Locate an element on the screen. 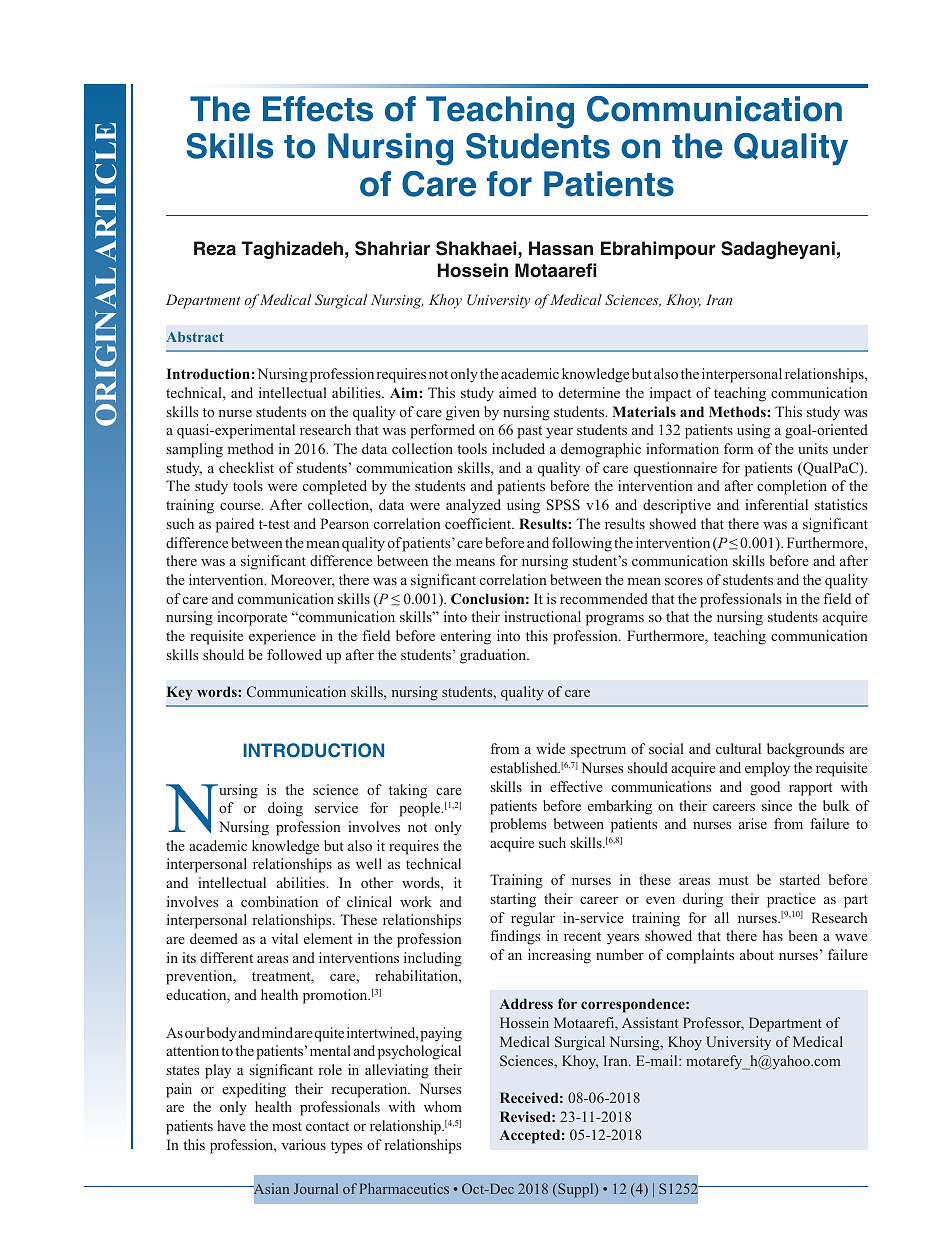  employ is located at coordinates (767, 769).
